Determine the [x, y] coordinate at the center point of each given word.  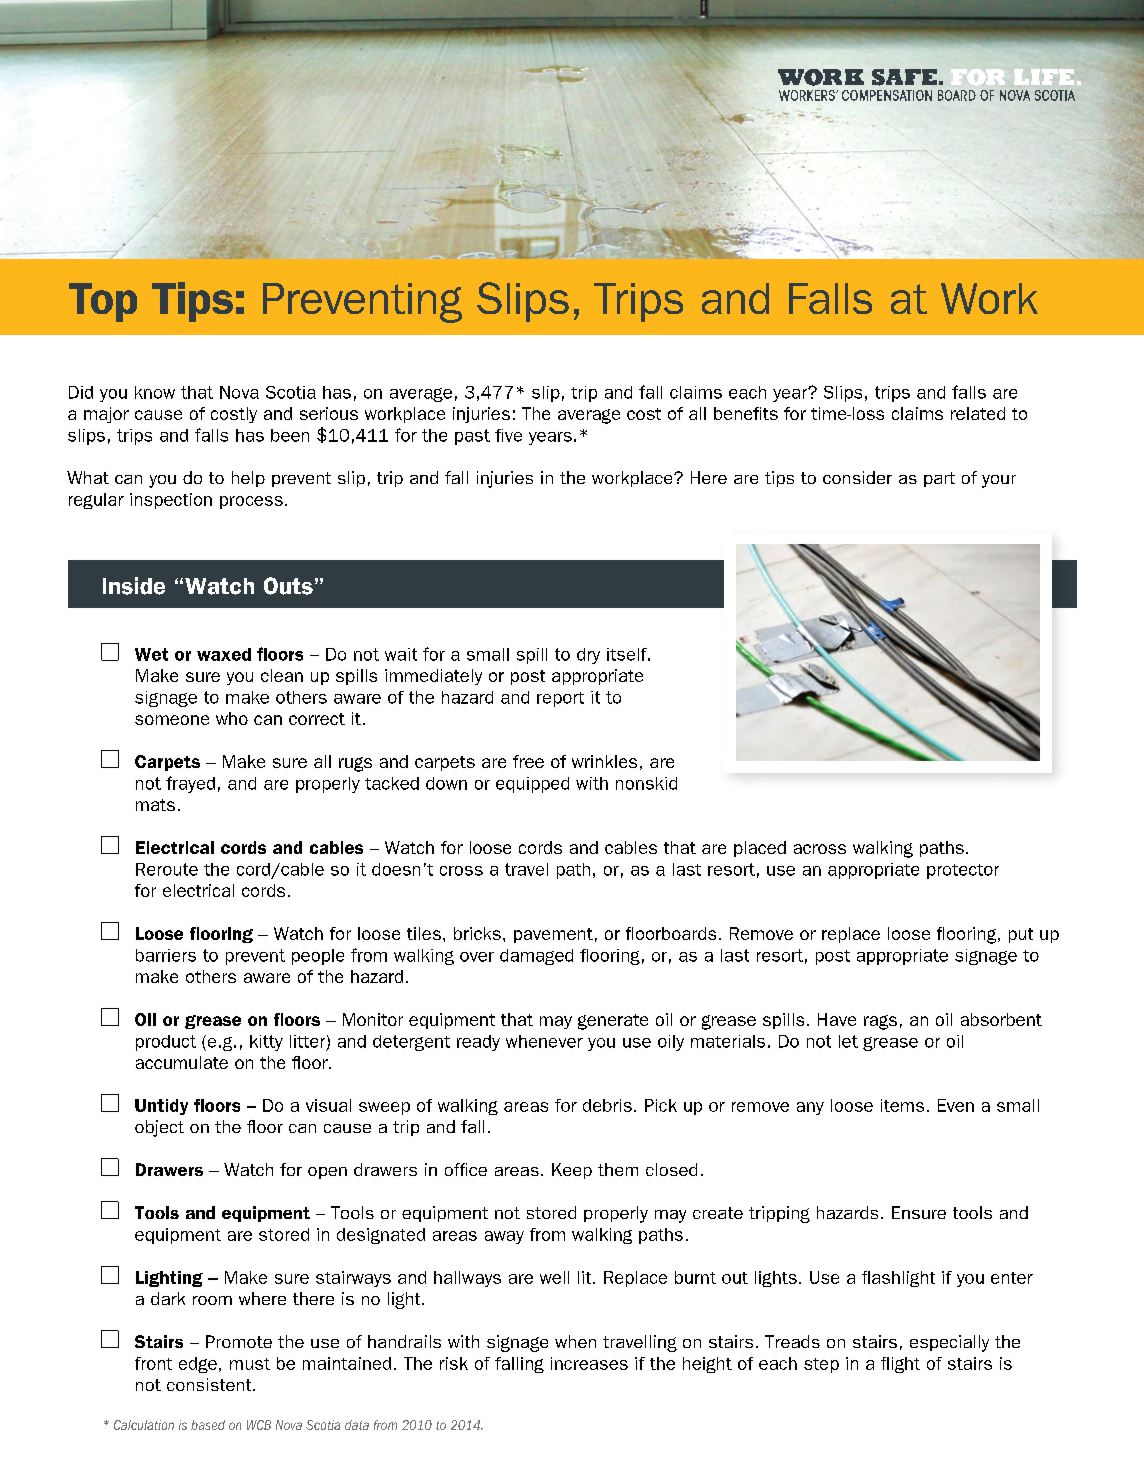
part [939, 479]
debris [607, 1105]
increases [589, 1363]
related [978, 413]
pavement [553, 935]
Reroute [167, 869]
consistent [210, 1384]
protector [963, 871]
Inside [134, 586]
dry [588, 656]
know [155, 392]
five [508, 435]
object [159, 1128]
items [902, 1105]
